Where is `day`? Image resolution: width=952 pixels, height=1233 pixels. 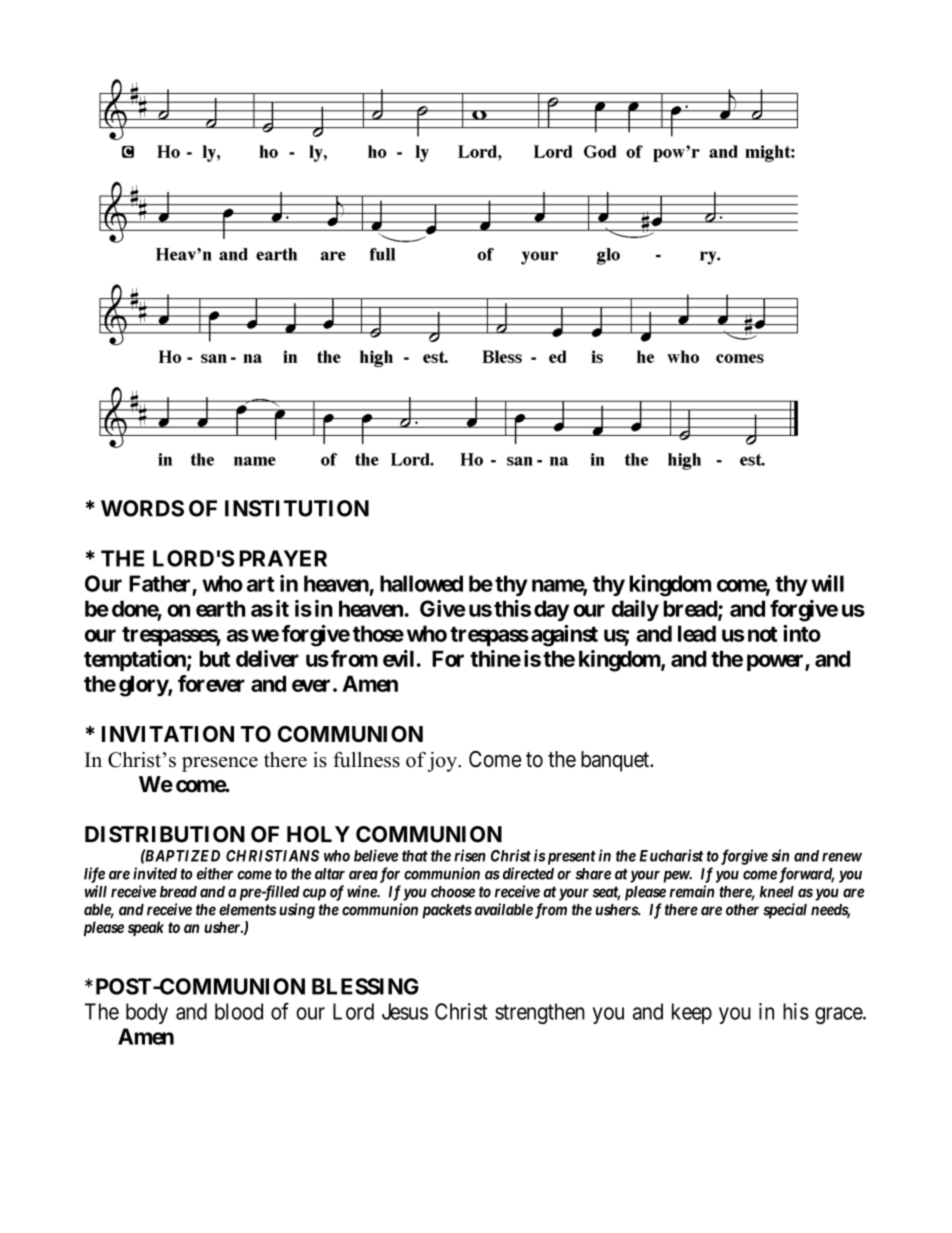
day is located at coordinates (551, 610).
